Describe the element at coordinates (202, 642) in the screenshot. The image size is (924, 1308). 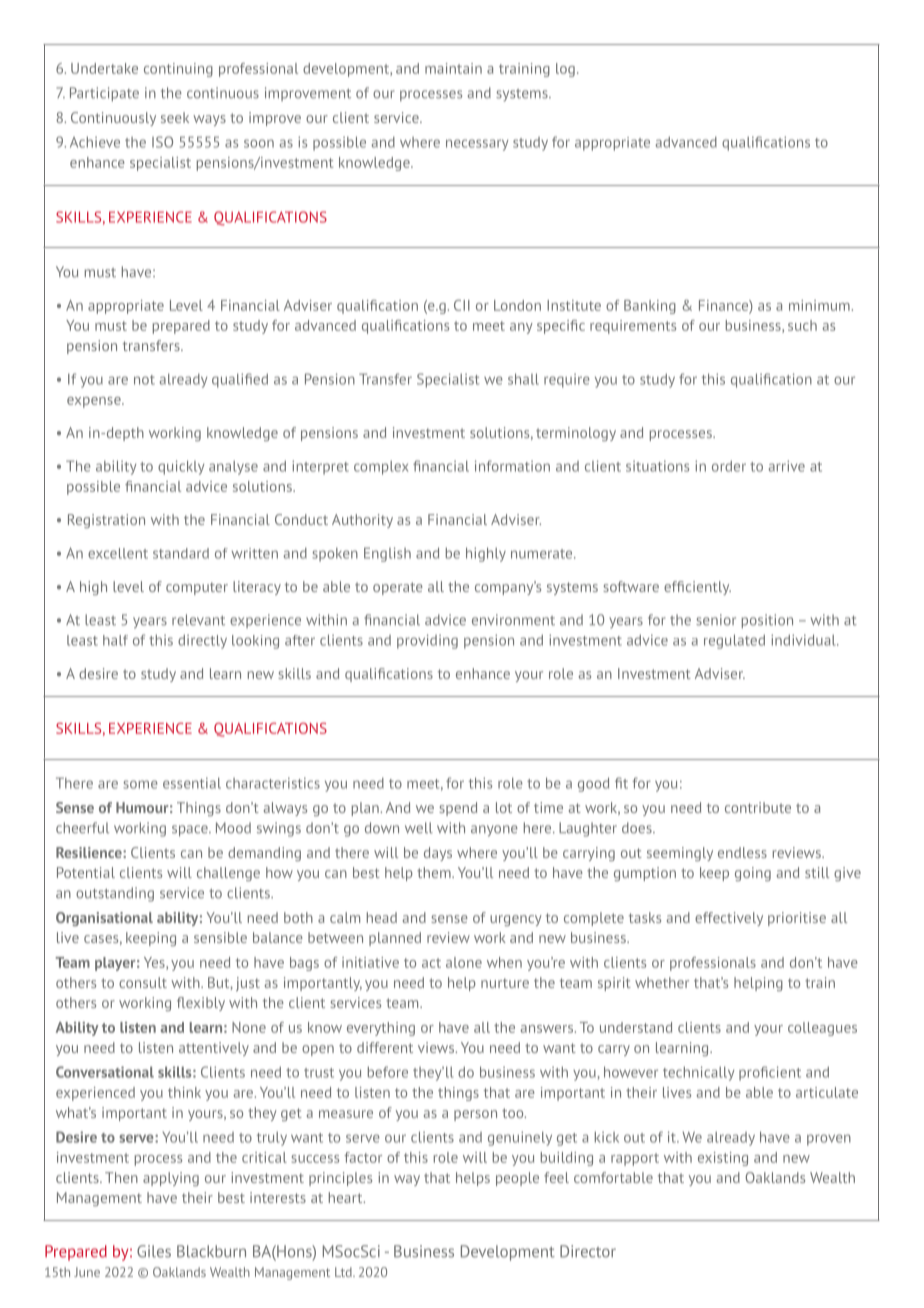
I see `directly` at that location.
